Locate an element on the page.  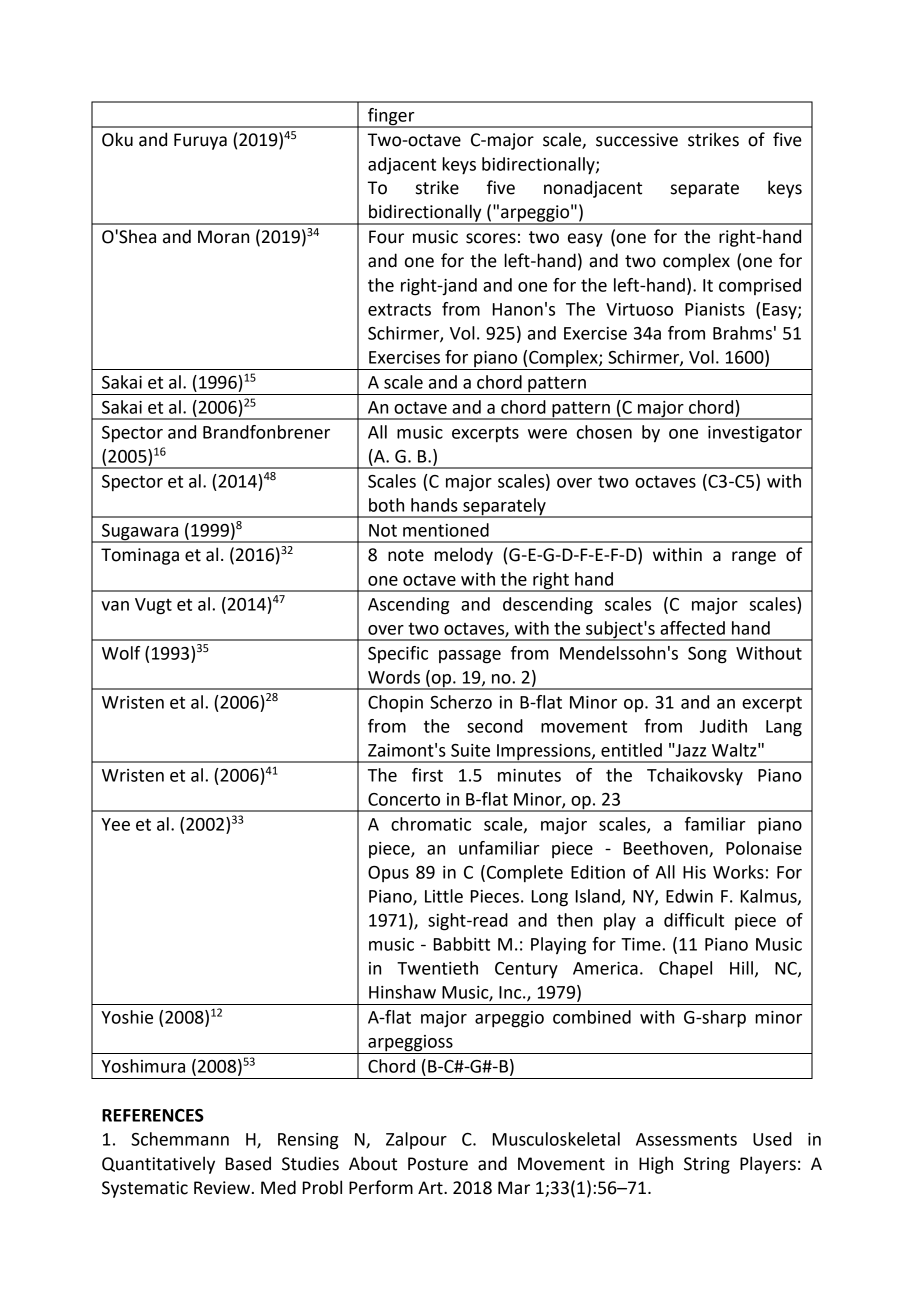
successive is located at coordinates (637, 140).
